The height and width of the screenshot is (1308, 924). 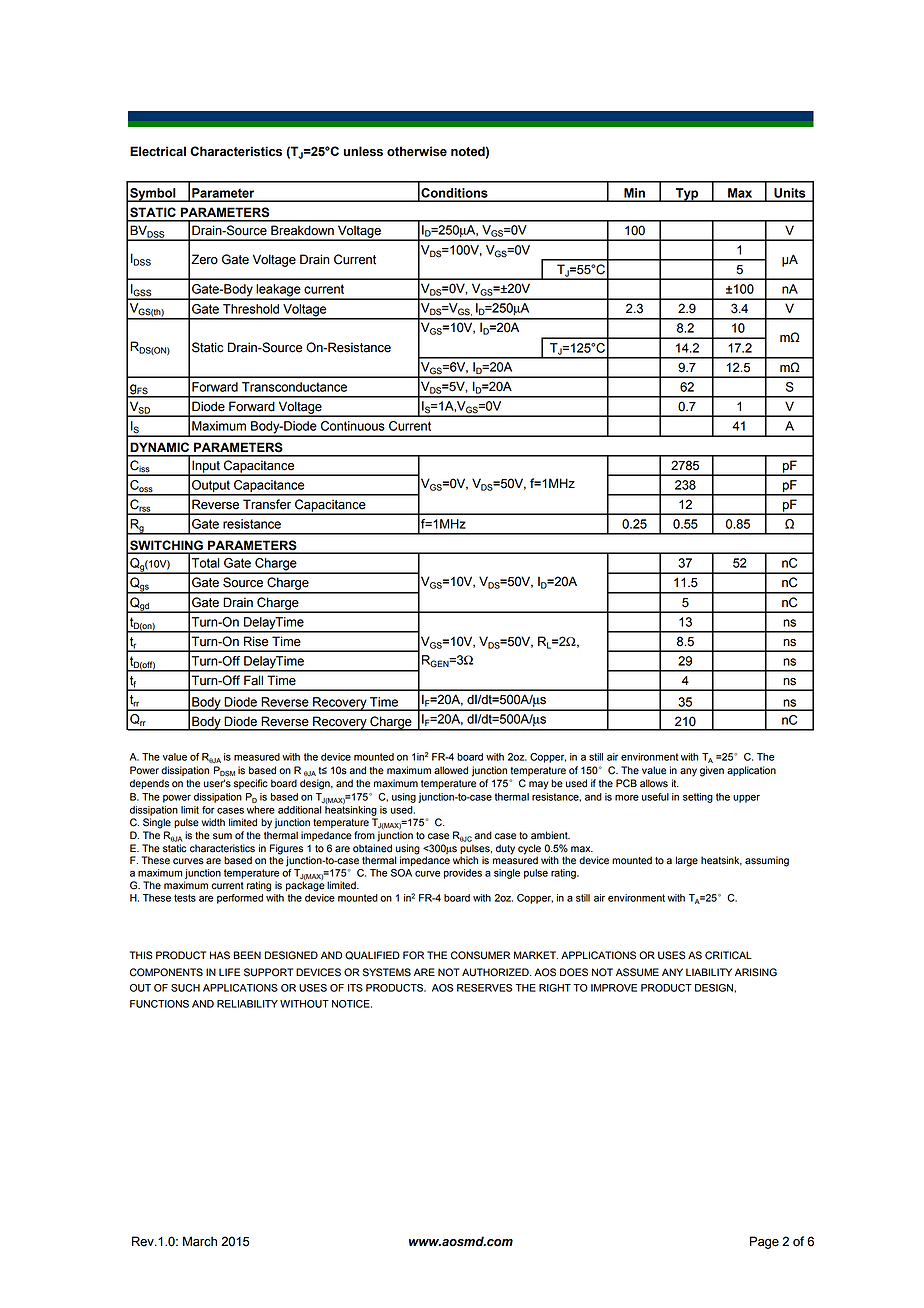 I want to click on otherwise, so click(x=417, y=151).
